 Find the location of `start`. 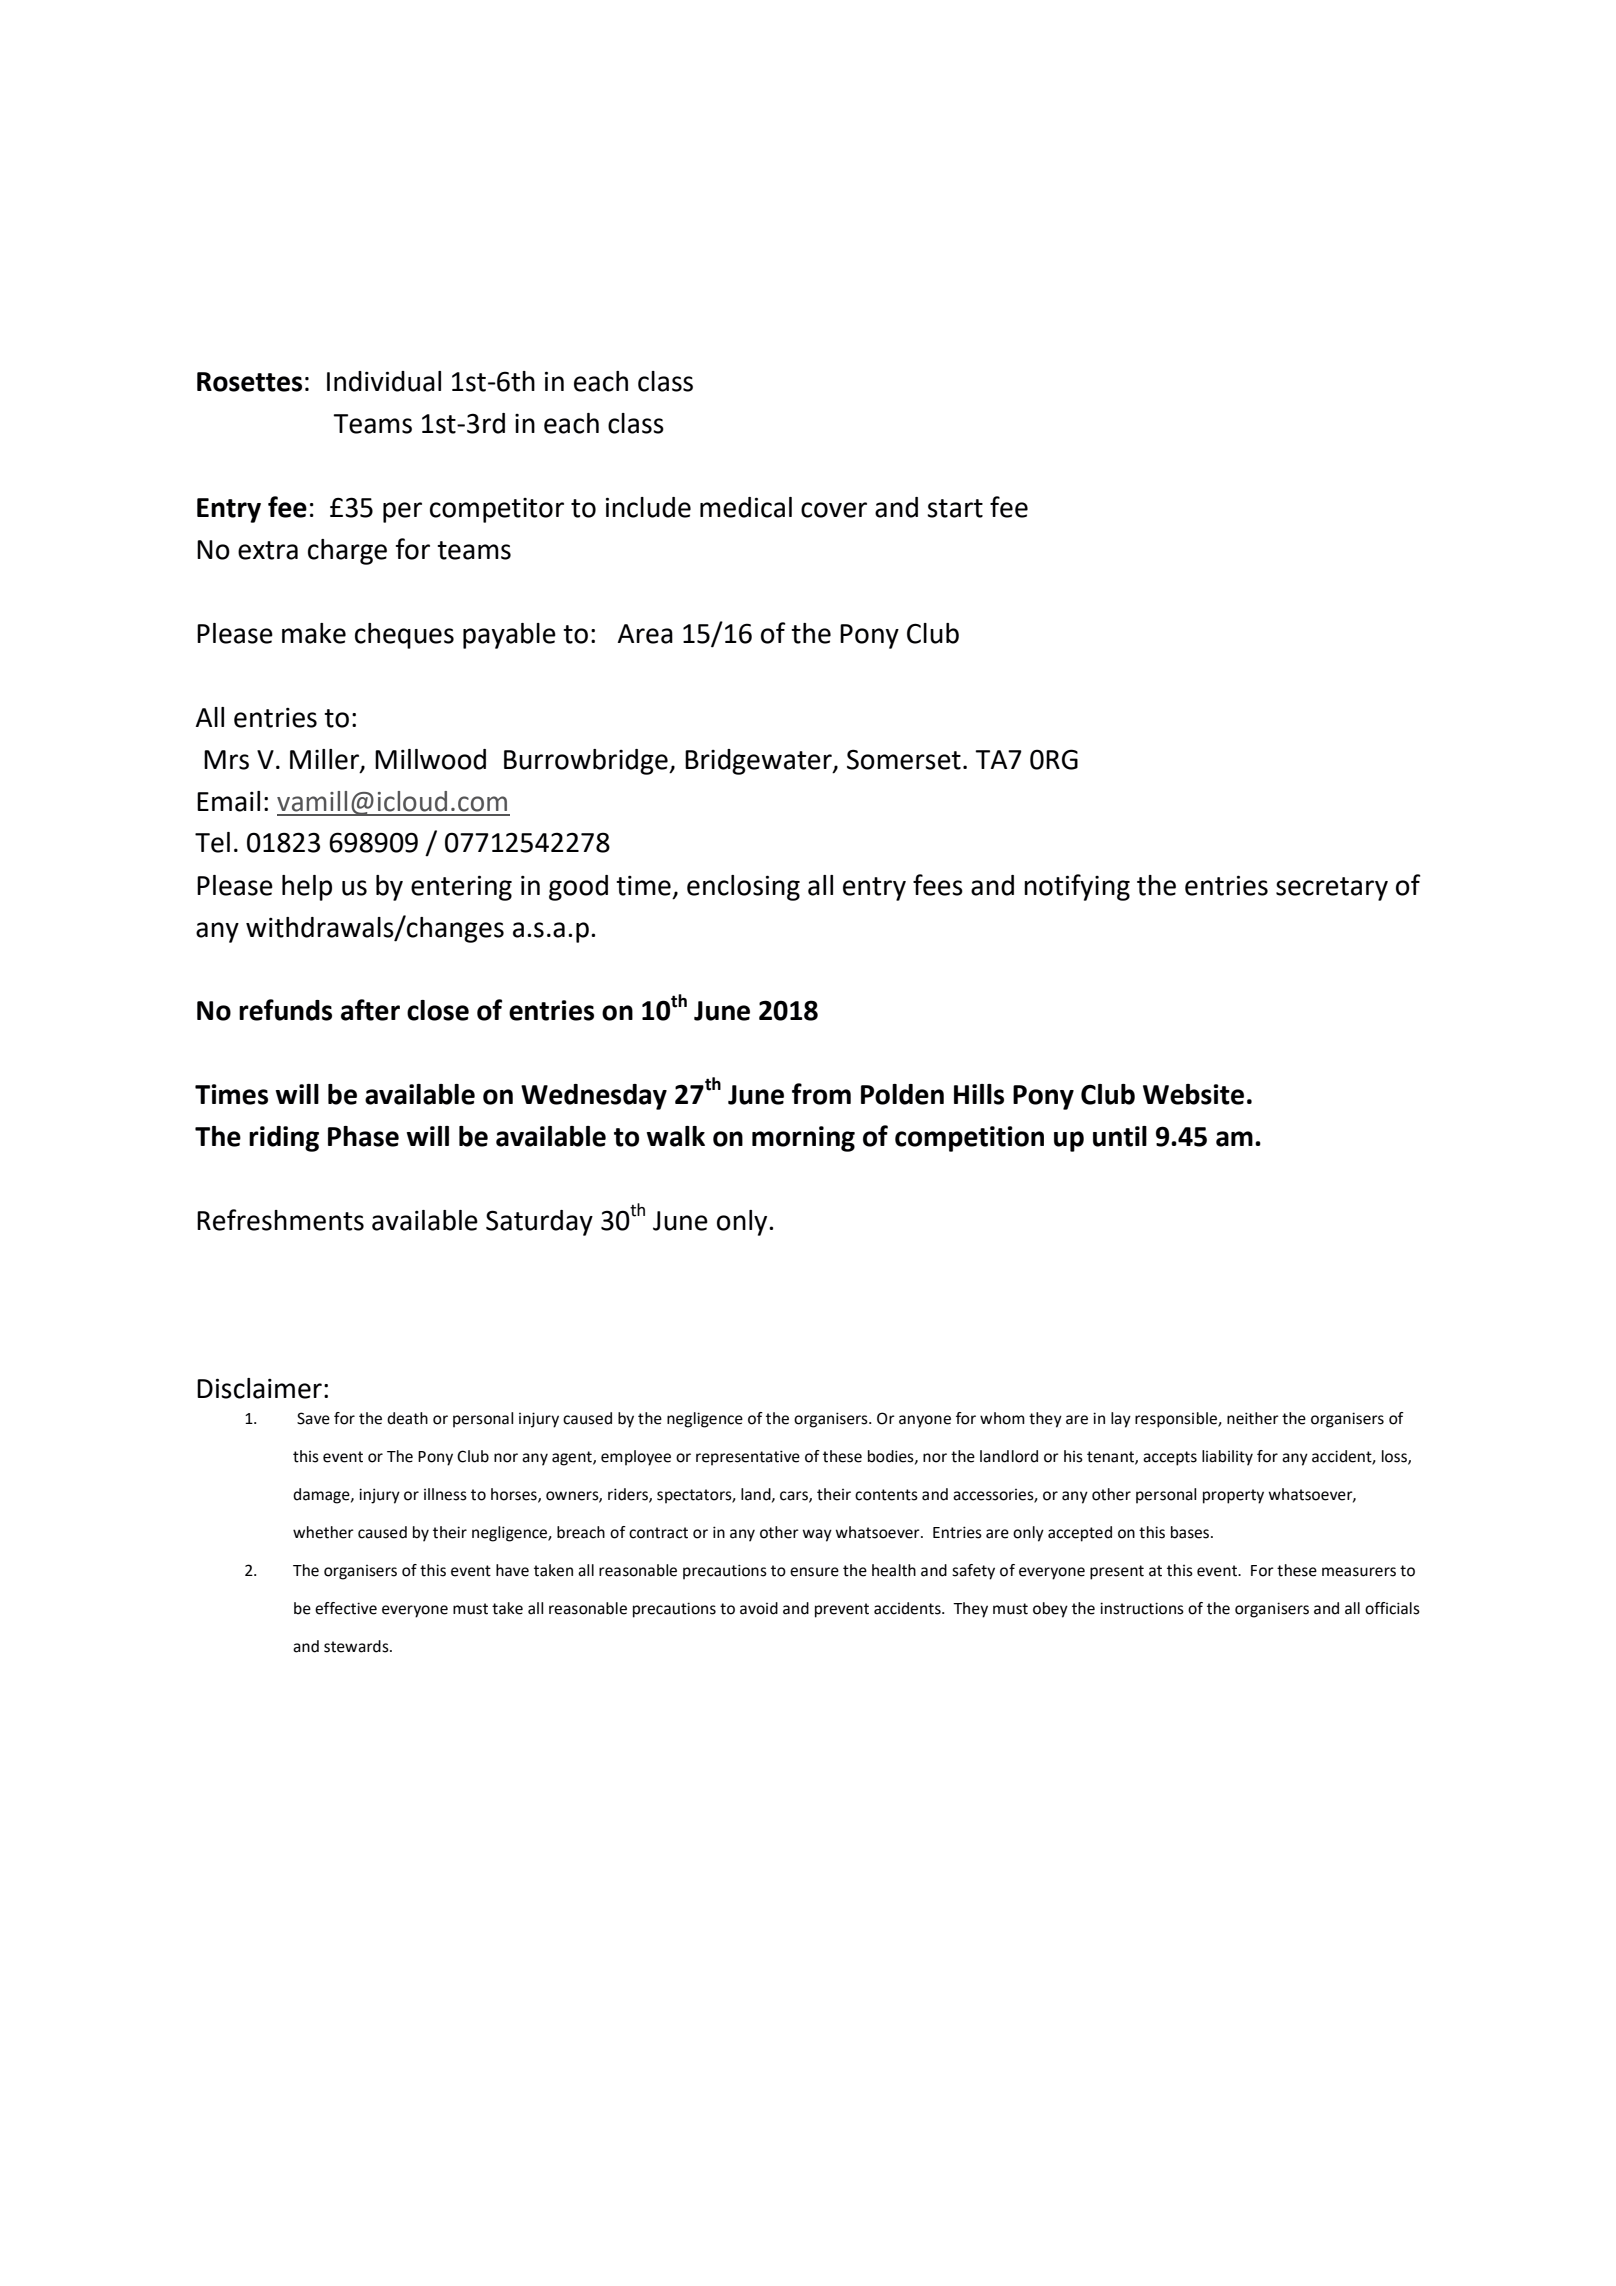

start is located at coordinates (955, 508).
